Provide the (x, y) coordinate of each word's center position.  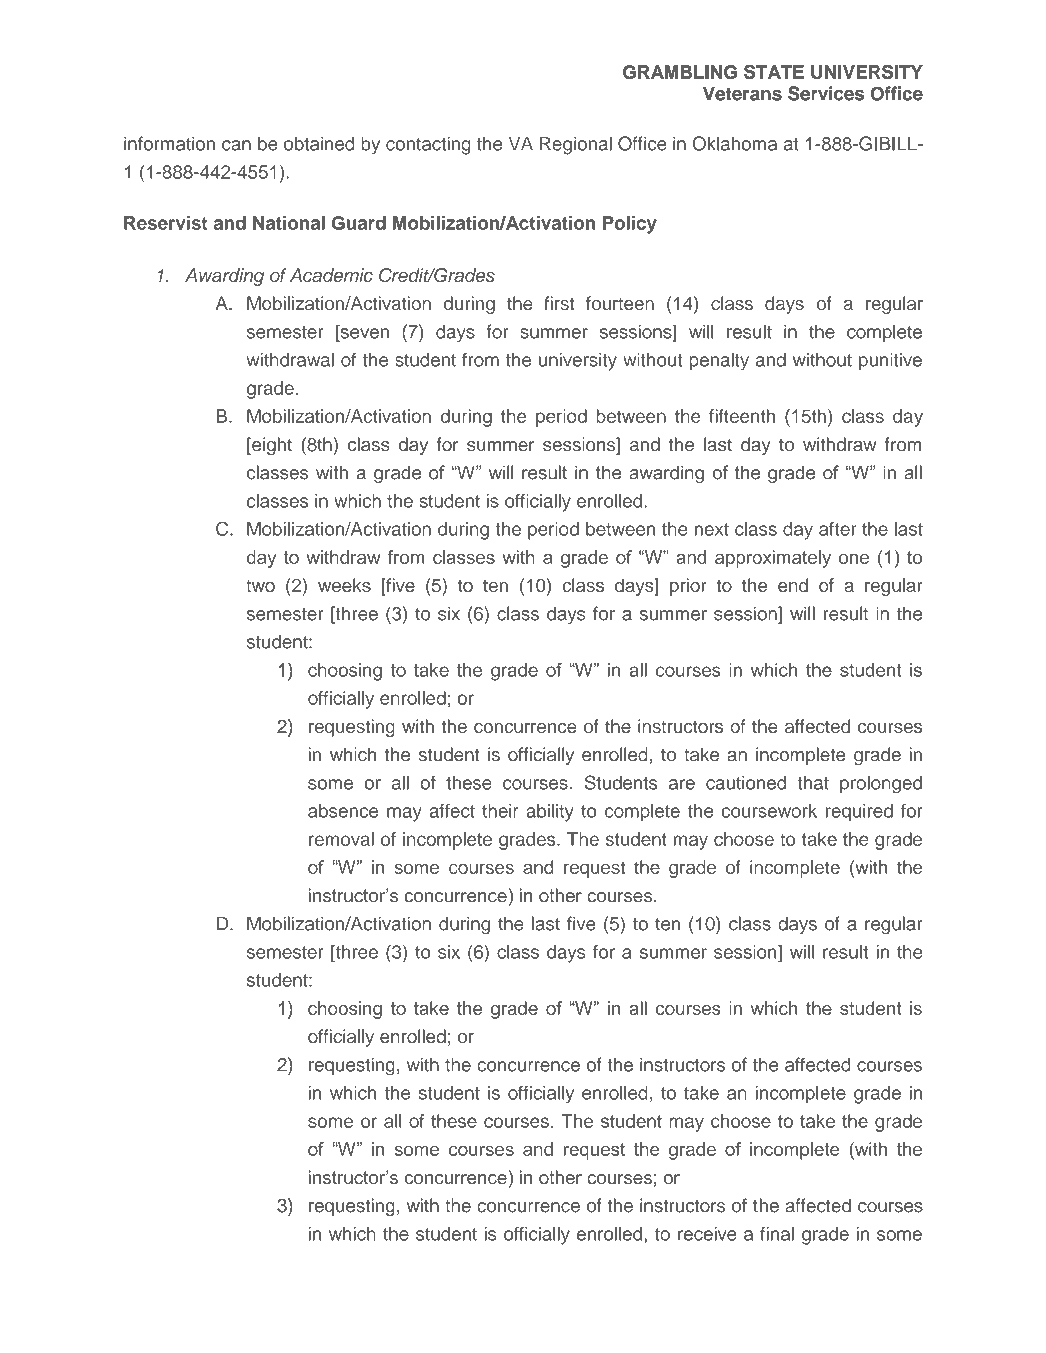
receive (707, 1233)
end (793, 585)
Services (826, 93)
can (236, 145)
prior (688, 587)
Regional (576, 145)
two (260, 586)
